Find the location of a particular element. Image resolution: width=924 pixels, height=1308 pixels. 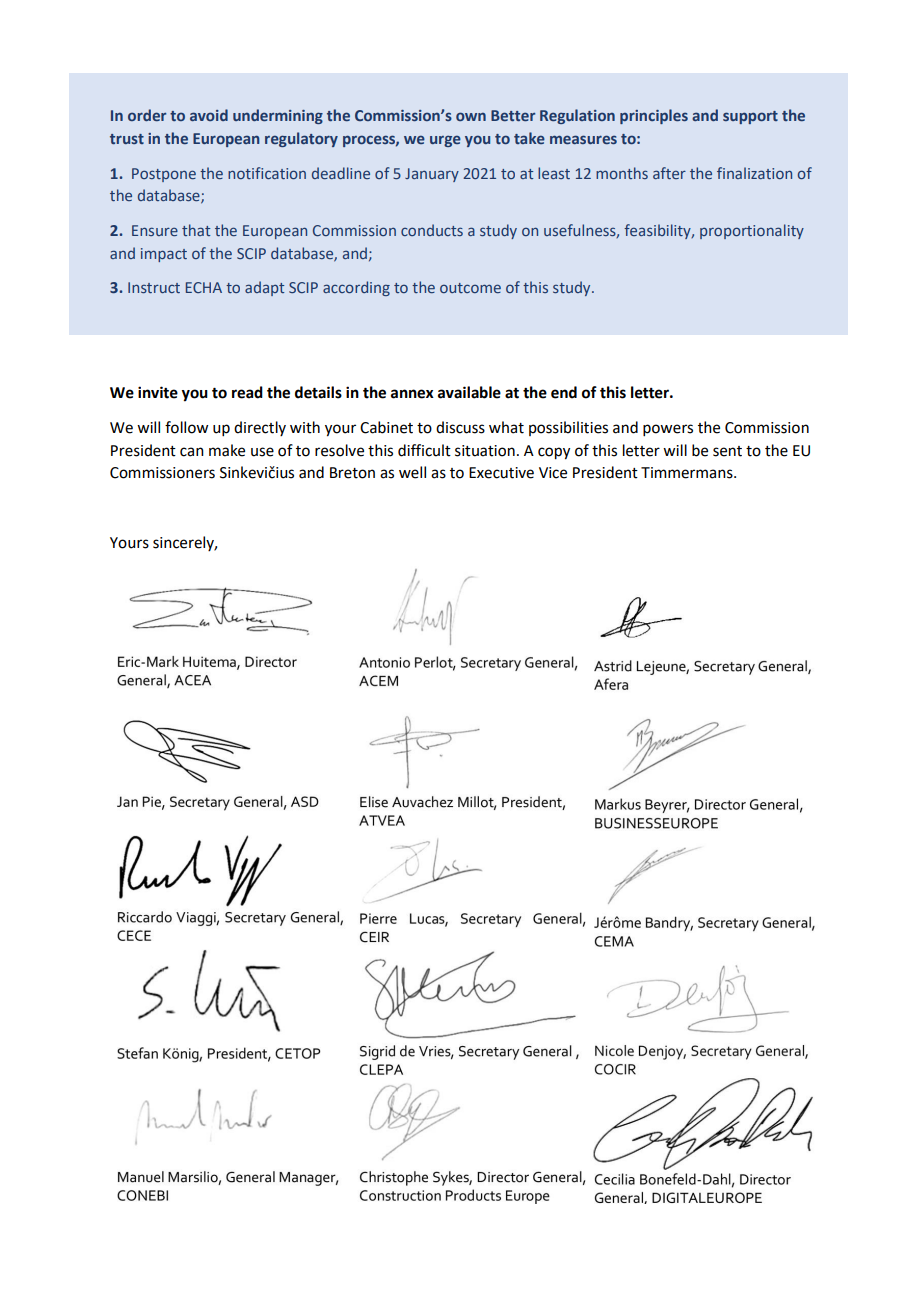

can is located at coordinates (192, 452).
